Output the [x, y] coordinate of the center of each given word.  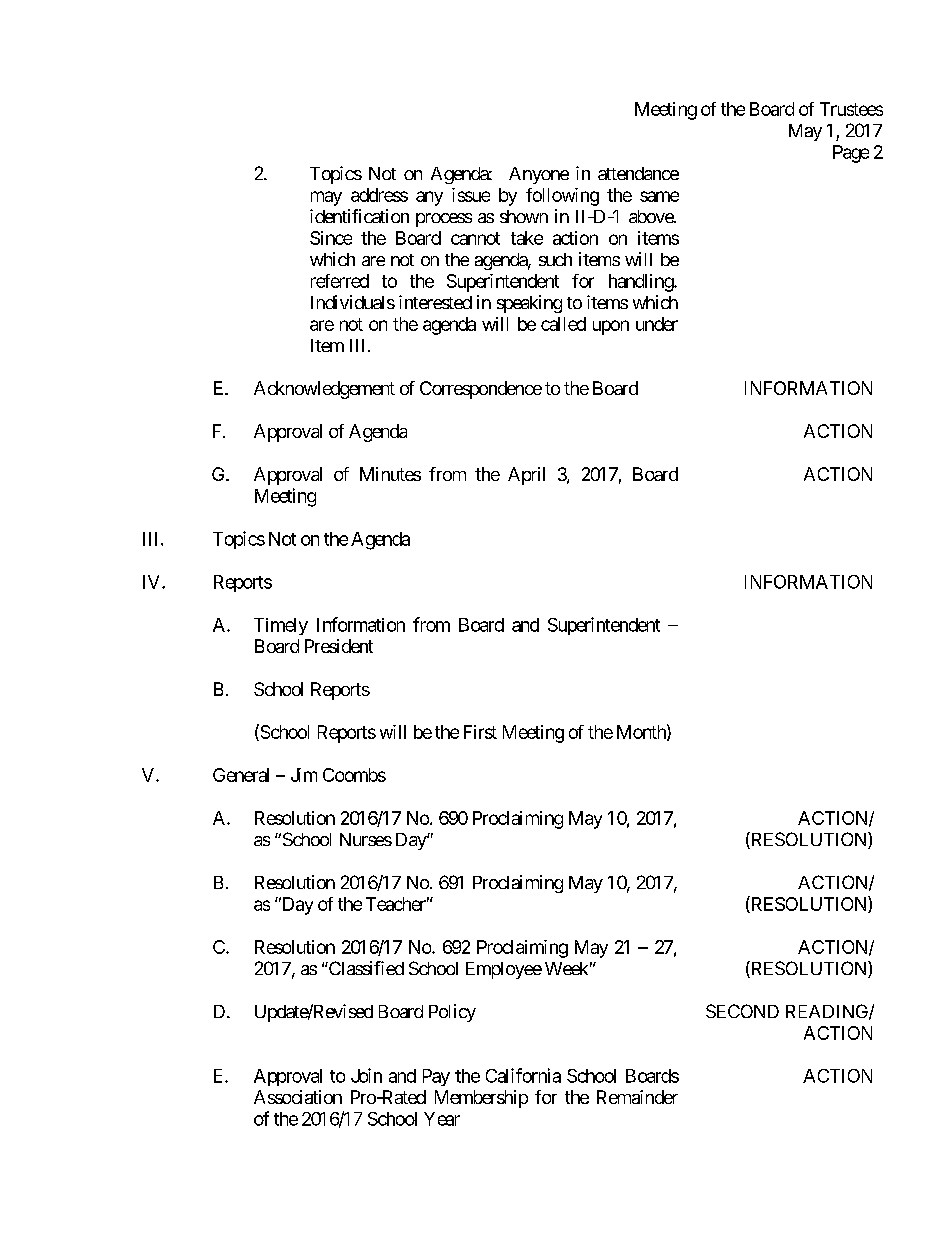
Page [851, 154]
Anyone [539, 175]
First [480, 732]
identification [359, 216]
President [339, 646]
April [526, 476]
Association [298, 1097]
